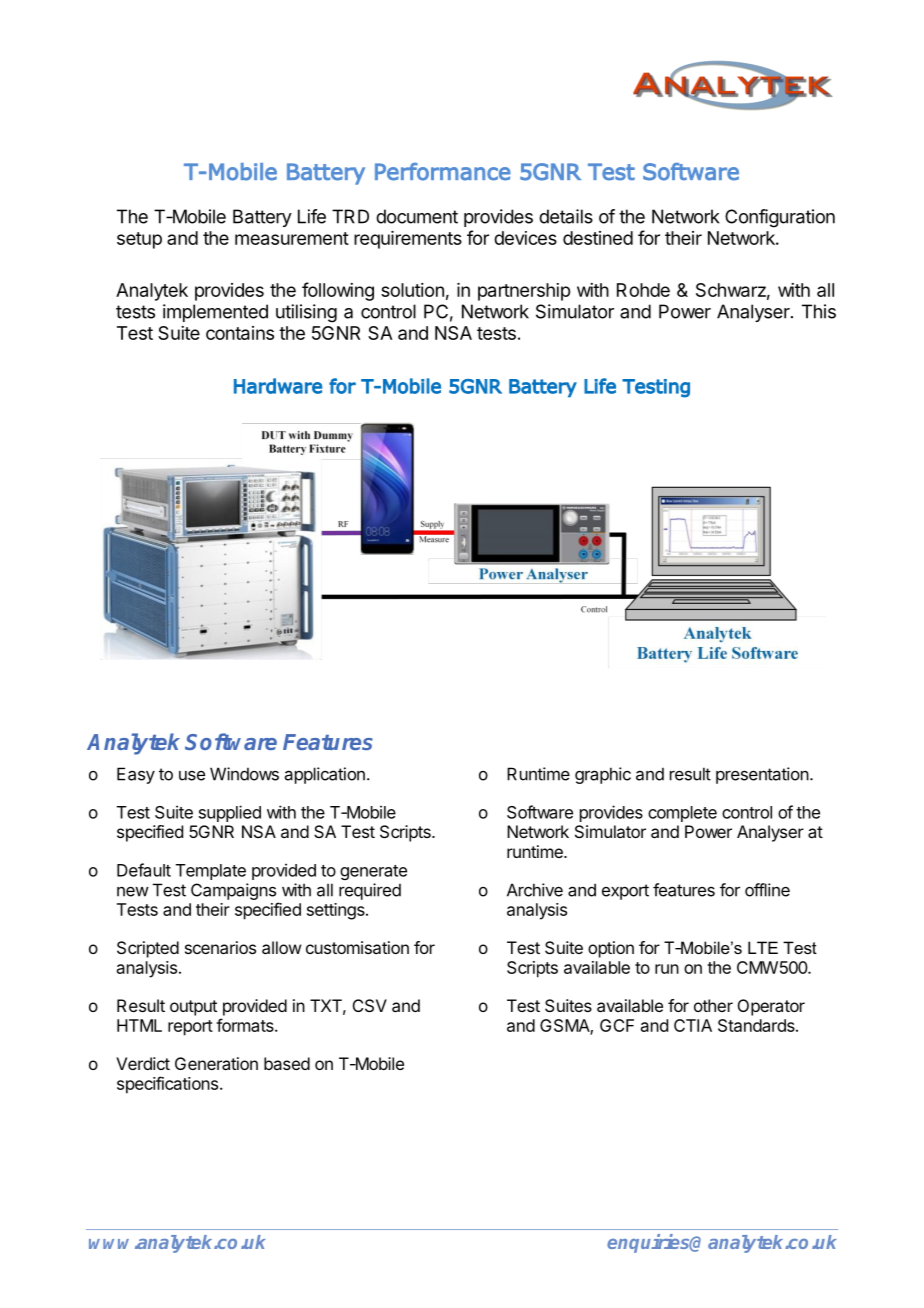 The image size is (924, 1308). What do you see at coordinates (292, 238) in the image?
I see `measurement` at bounding box center [292, 238].
